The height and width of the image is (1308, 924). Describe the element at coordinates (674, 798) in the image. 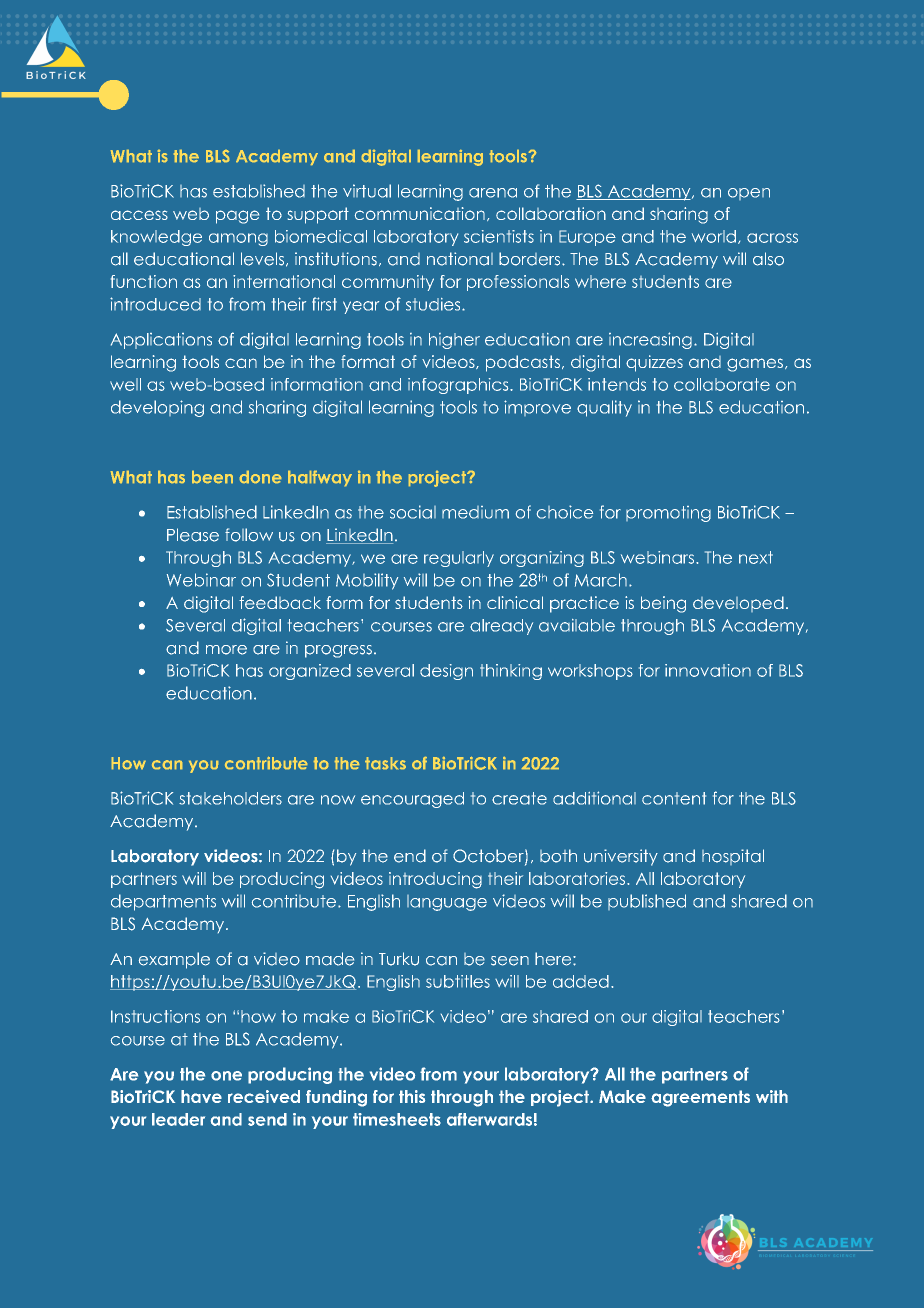

I see `content` at that location.
